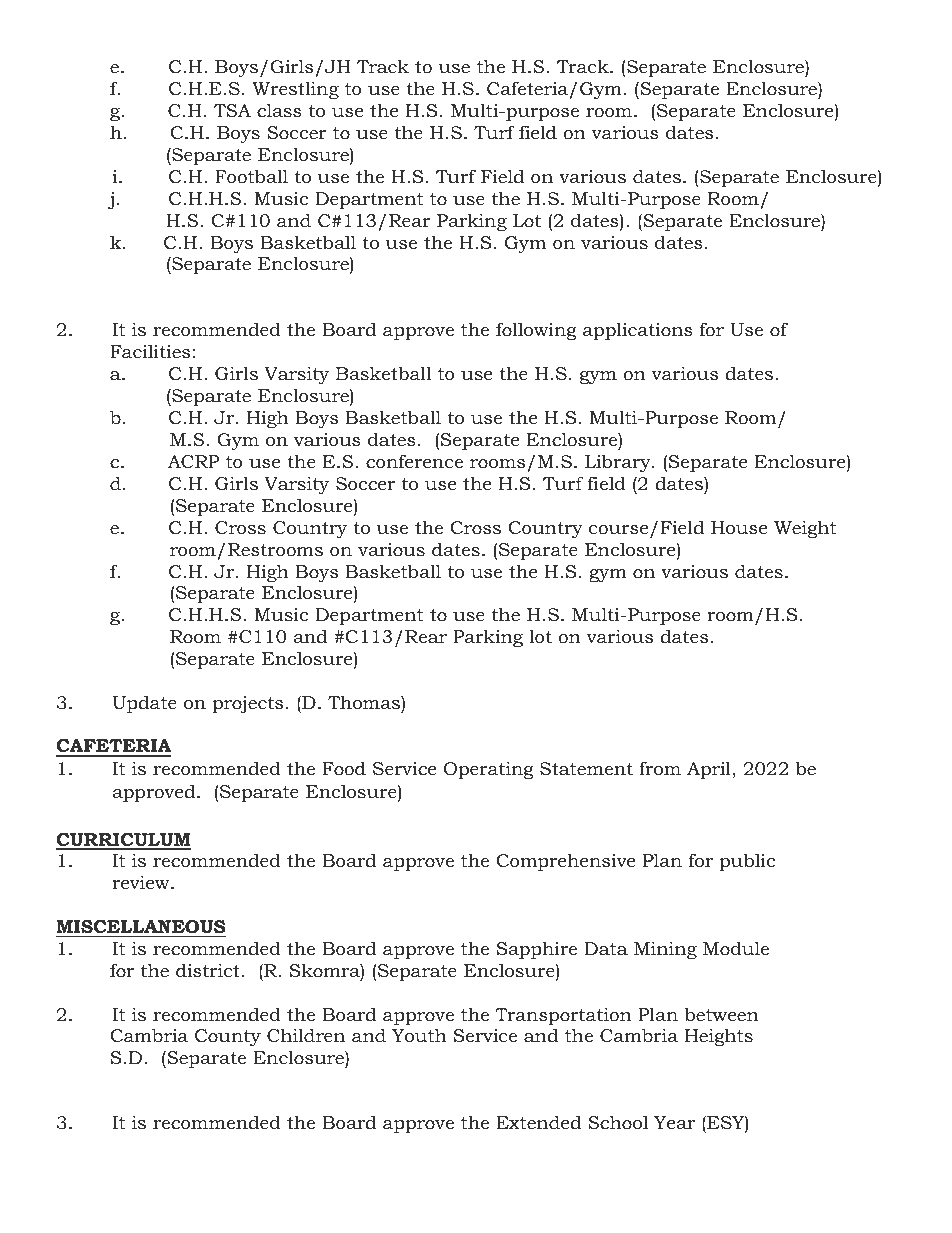 This document has width=952, height=1233. I want to click on Facilities, so click(150, 351).
